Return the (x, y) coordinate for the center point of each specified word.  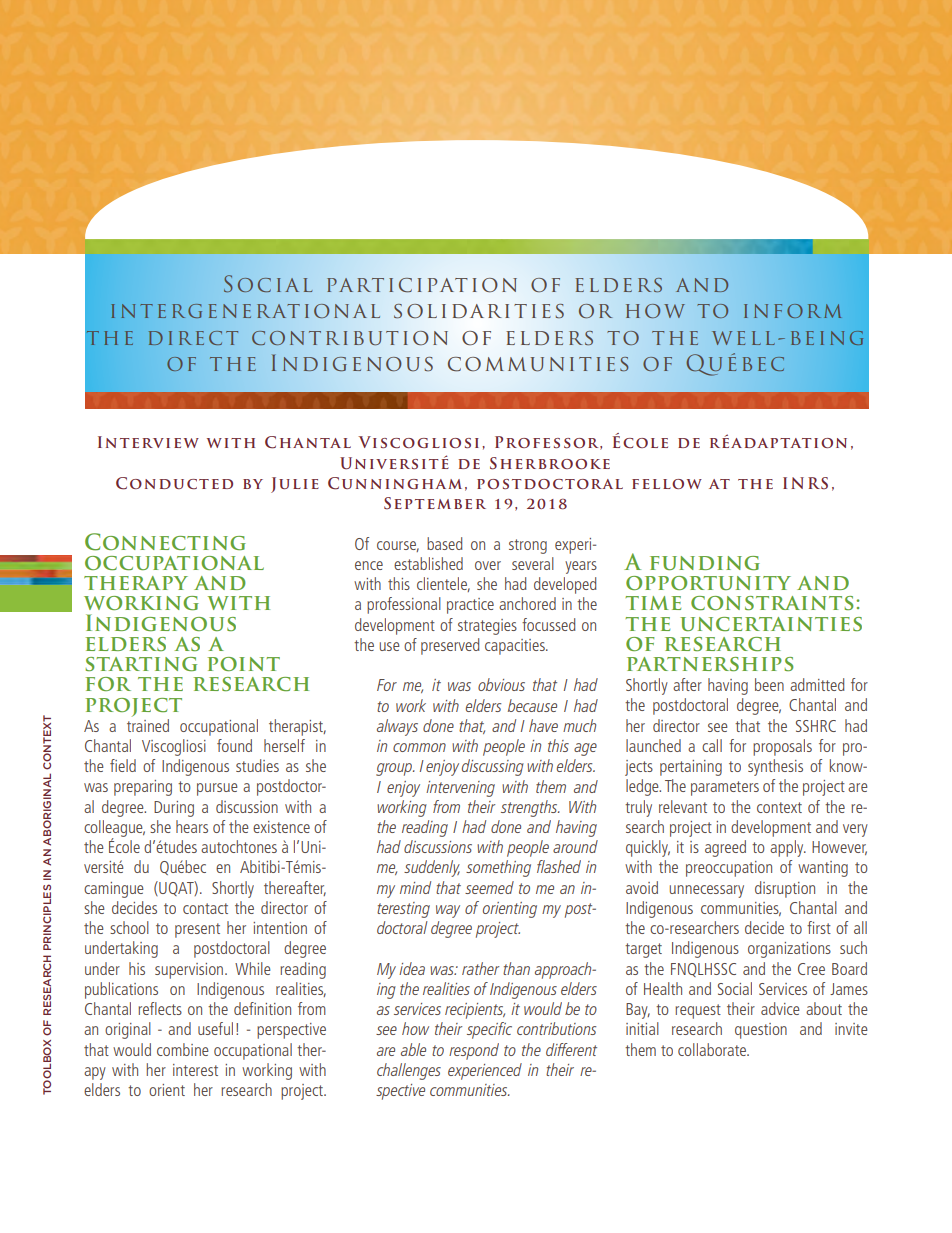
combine (183, 1049)
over (488, 565)
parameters (725, 788)
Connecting (165, 542)
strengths (530, 808)
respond (474, 1051)
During (174, 809)
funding (705, 563)
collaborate (713, 1049)
